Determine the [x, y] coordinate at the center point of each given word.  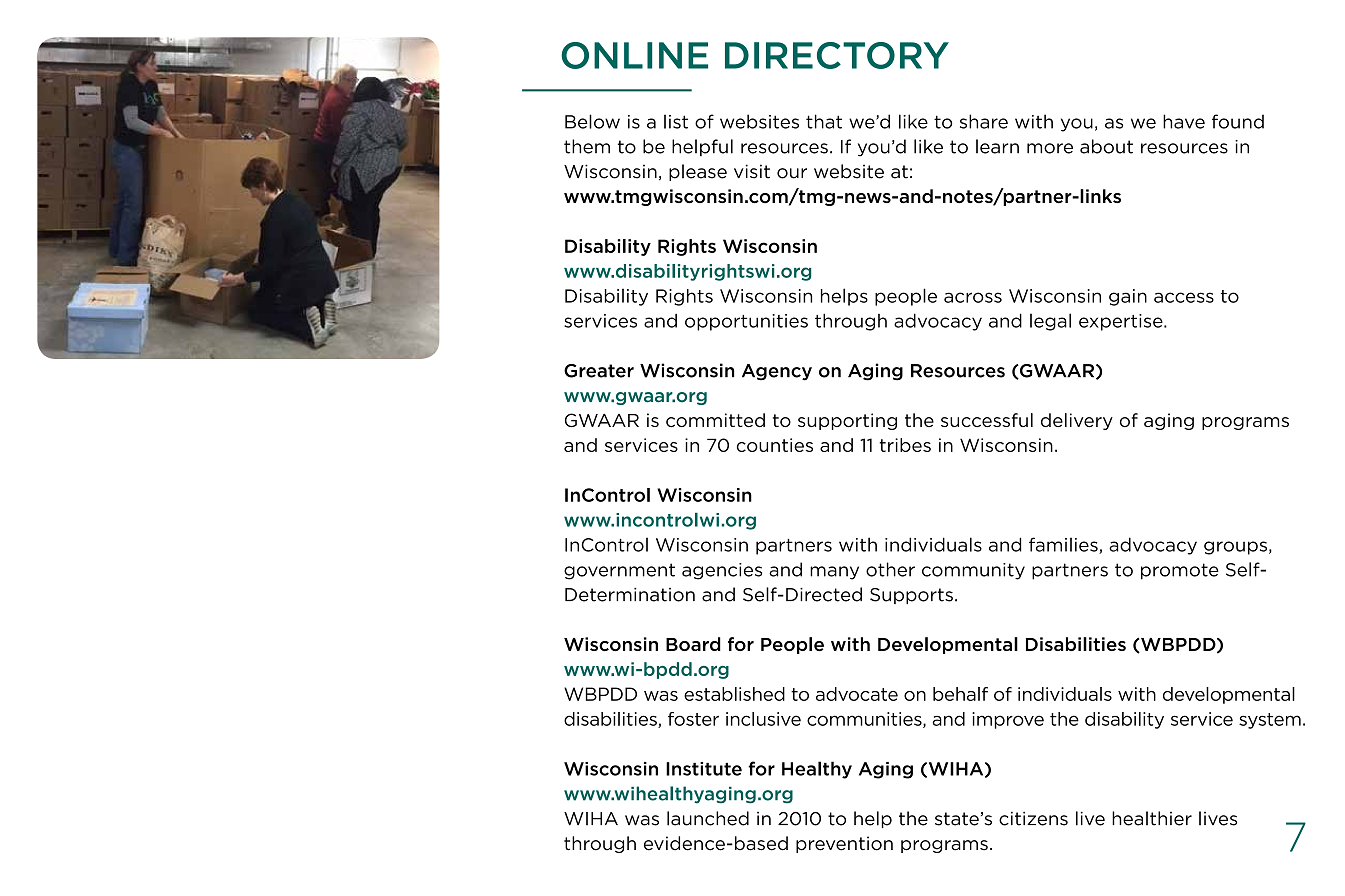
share [984, 121]
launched [708, 818]
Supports [911, 596]
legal [1050, 322]
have [1184, 121]
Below [592, 121]
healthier [1152, 818]
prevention [844, 844]
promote [1180, 571]
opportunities [746, 322]
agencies [722, 571]
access [1184, 297]
